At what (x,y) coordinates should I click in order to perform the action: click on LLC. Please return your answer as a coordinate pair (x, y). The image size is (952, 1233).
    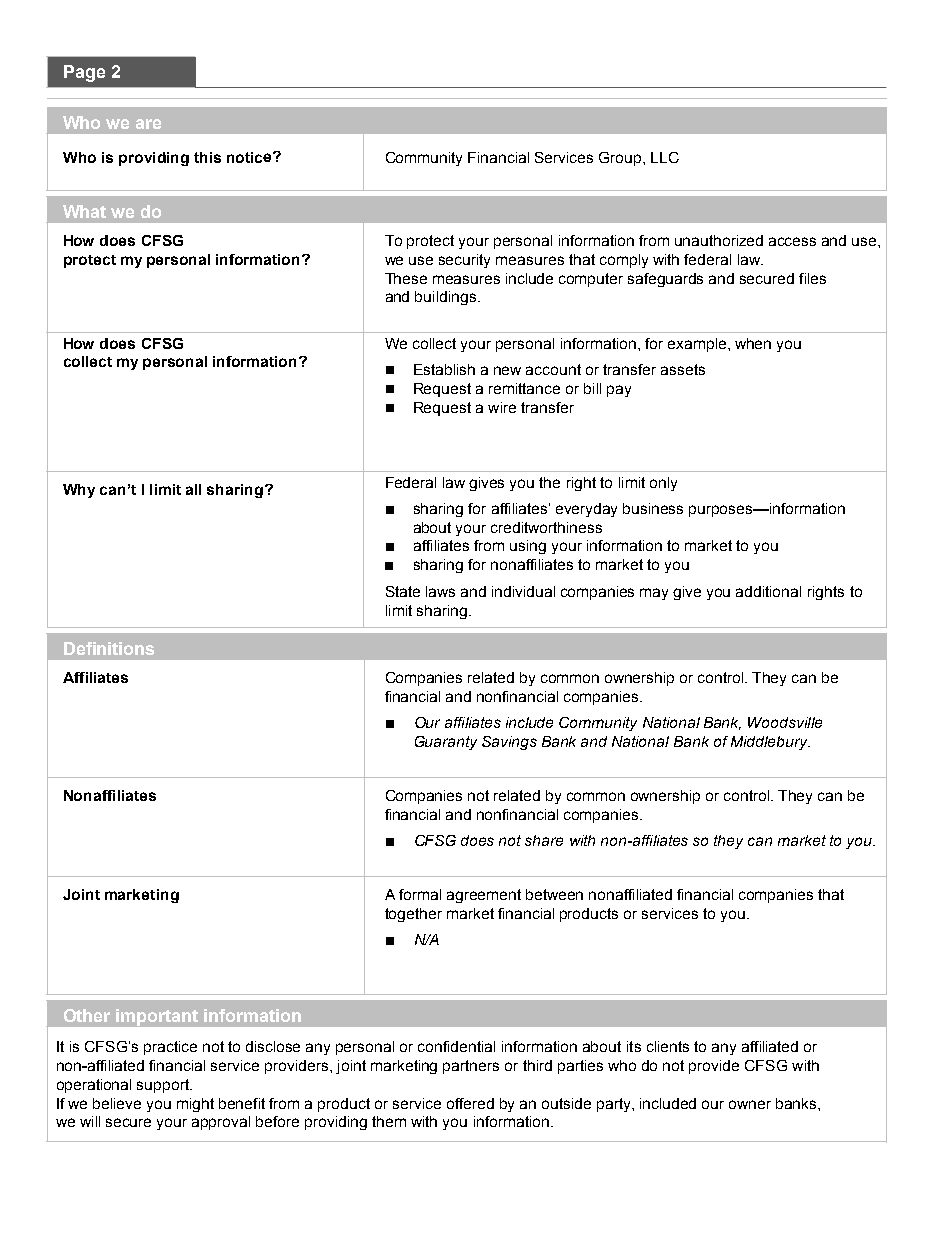
    Looking at the image, I should click on (665, 157).
